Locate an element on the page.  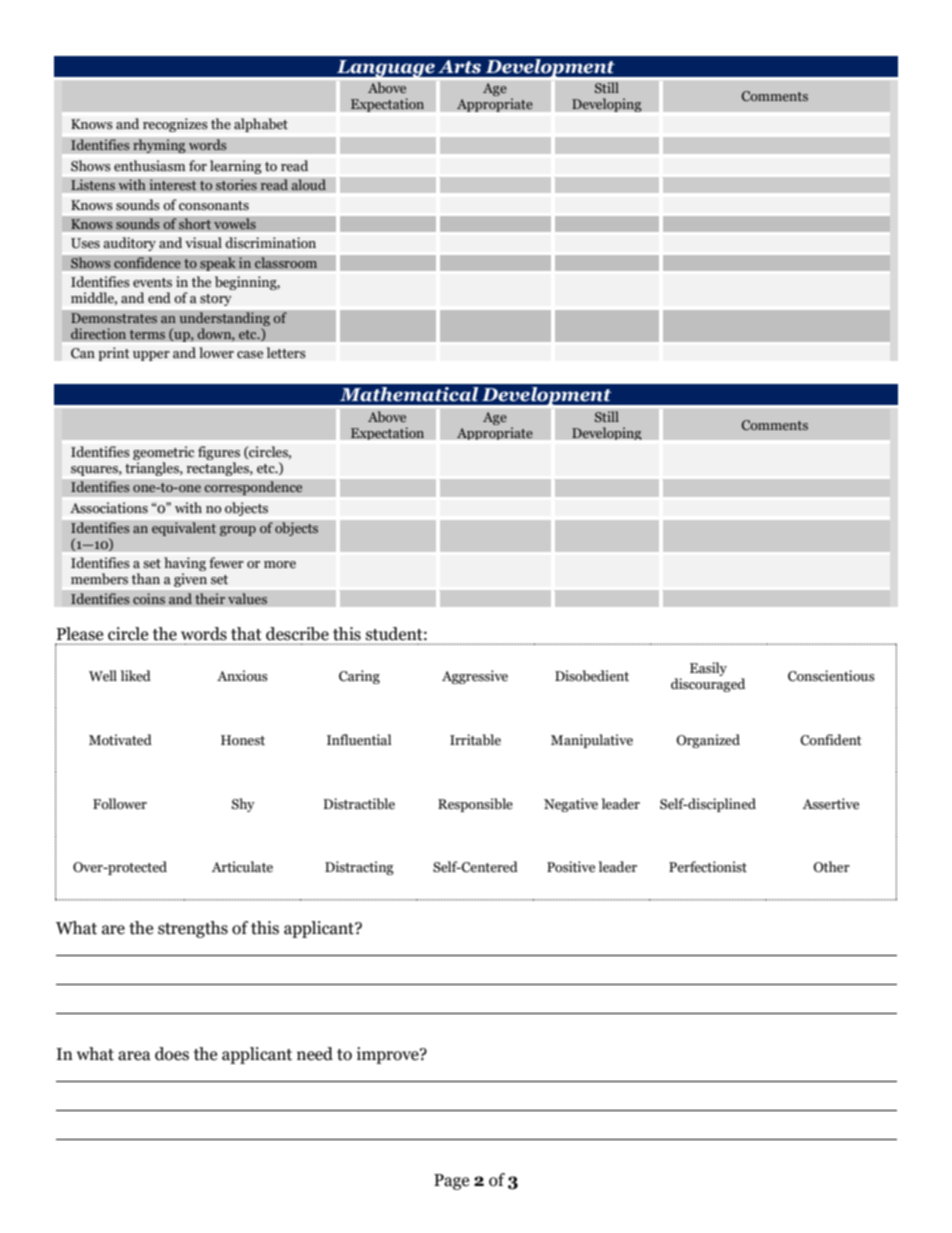
more is located at coordinates (280, 564).
